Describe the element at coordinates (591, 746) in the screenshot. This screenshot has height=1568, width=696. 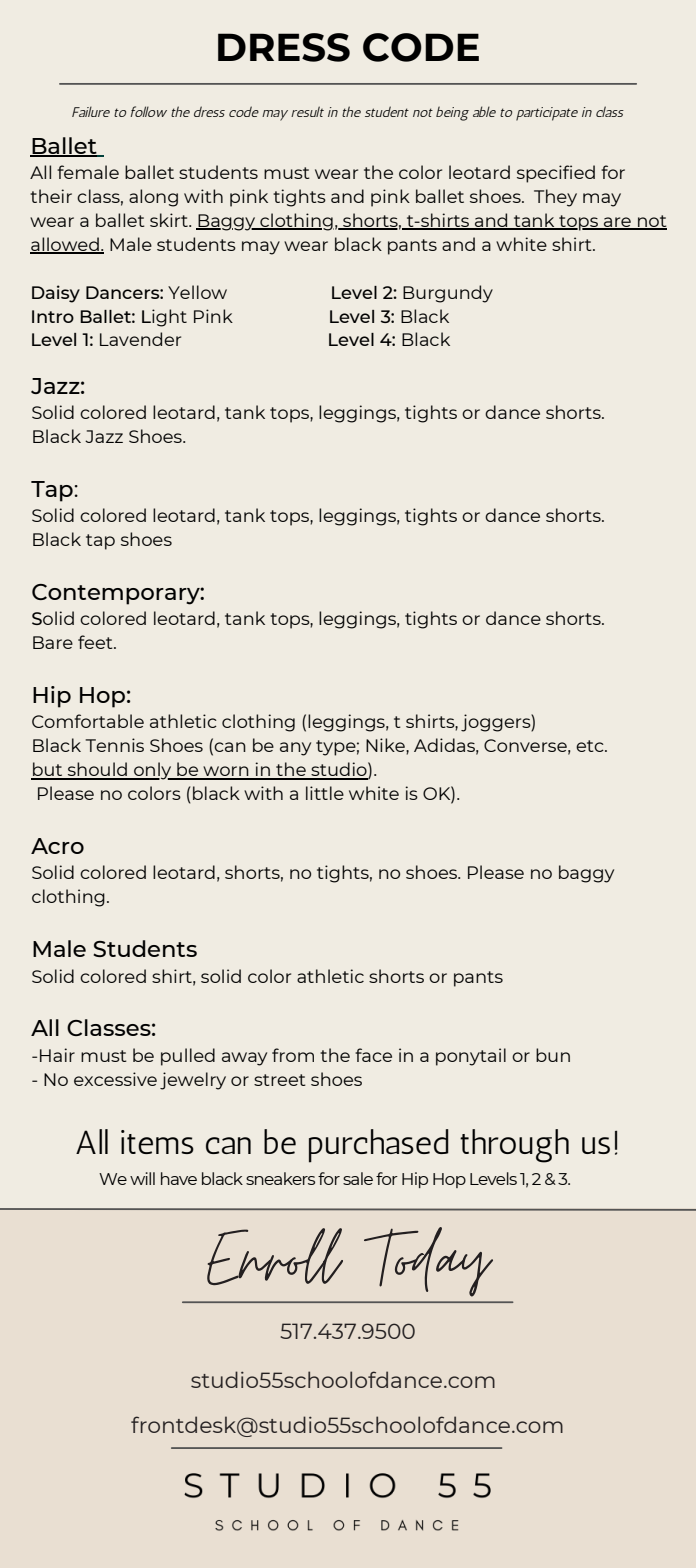
I see `etc` at that location.
